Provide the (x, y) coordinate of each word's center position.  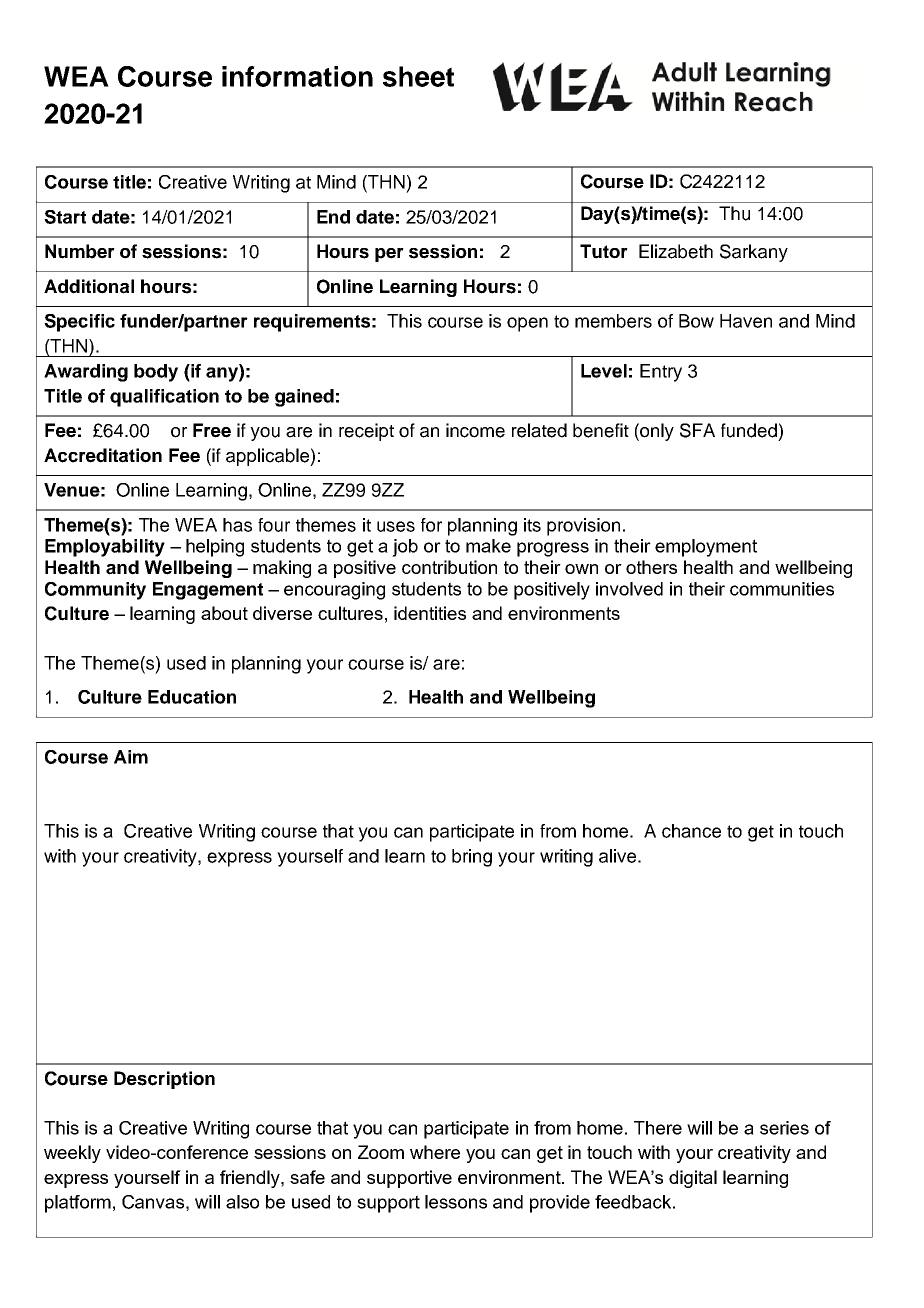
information (297, 76)
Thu (734, 213)
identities (430, 613)
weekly (72, 1154)
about (224, 613)
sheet (418, 76)
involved (629, 589)
